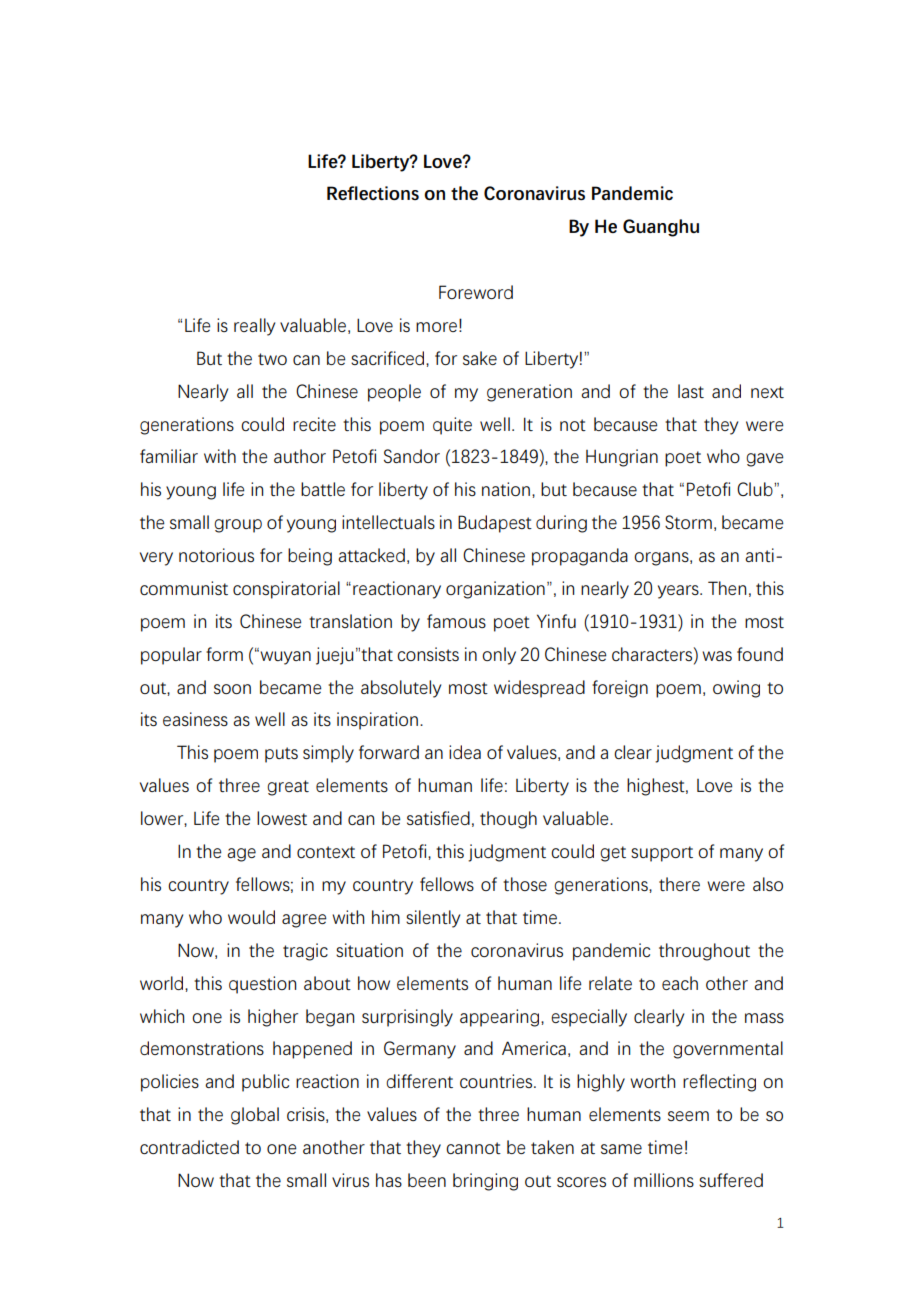  Describe the element at coordinates (254, 327) in the screenshot. I see `really` at that location.
